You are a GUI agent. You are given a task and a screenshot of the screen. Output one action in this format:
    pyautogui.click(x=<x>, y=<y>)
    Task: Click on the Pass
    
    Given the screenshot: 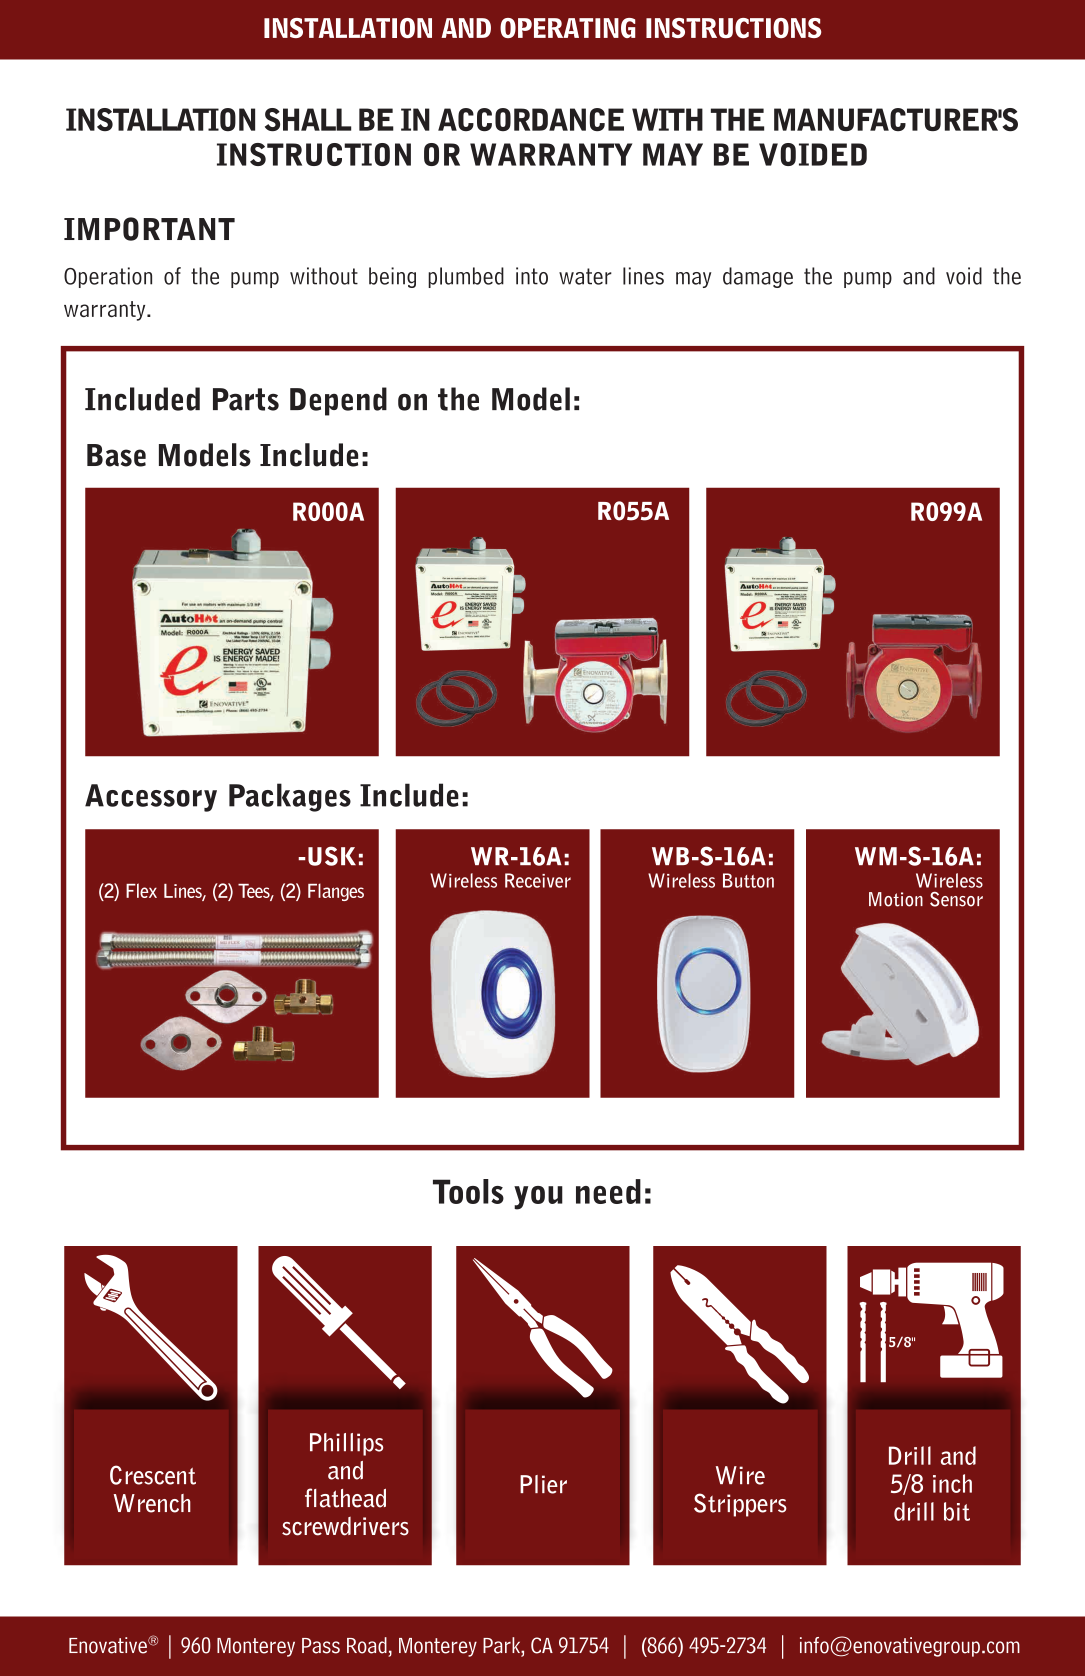 What is the action you would take?
    pyautogui.click(x=321, y=1646)
